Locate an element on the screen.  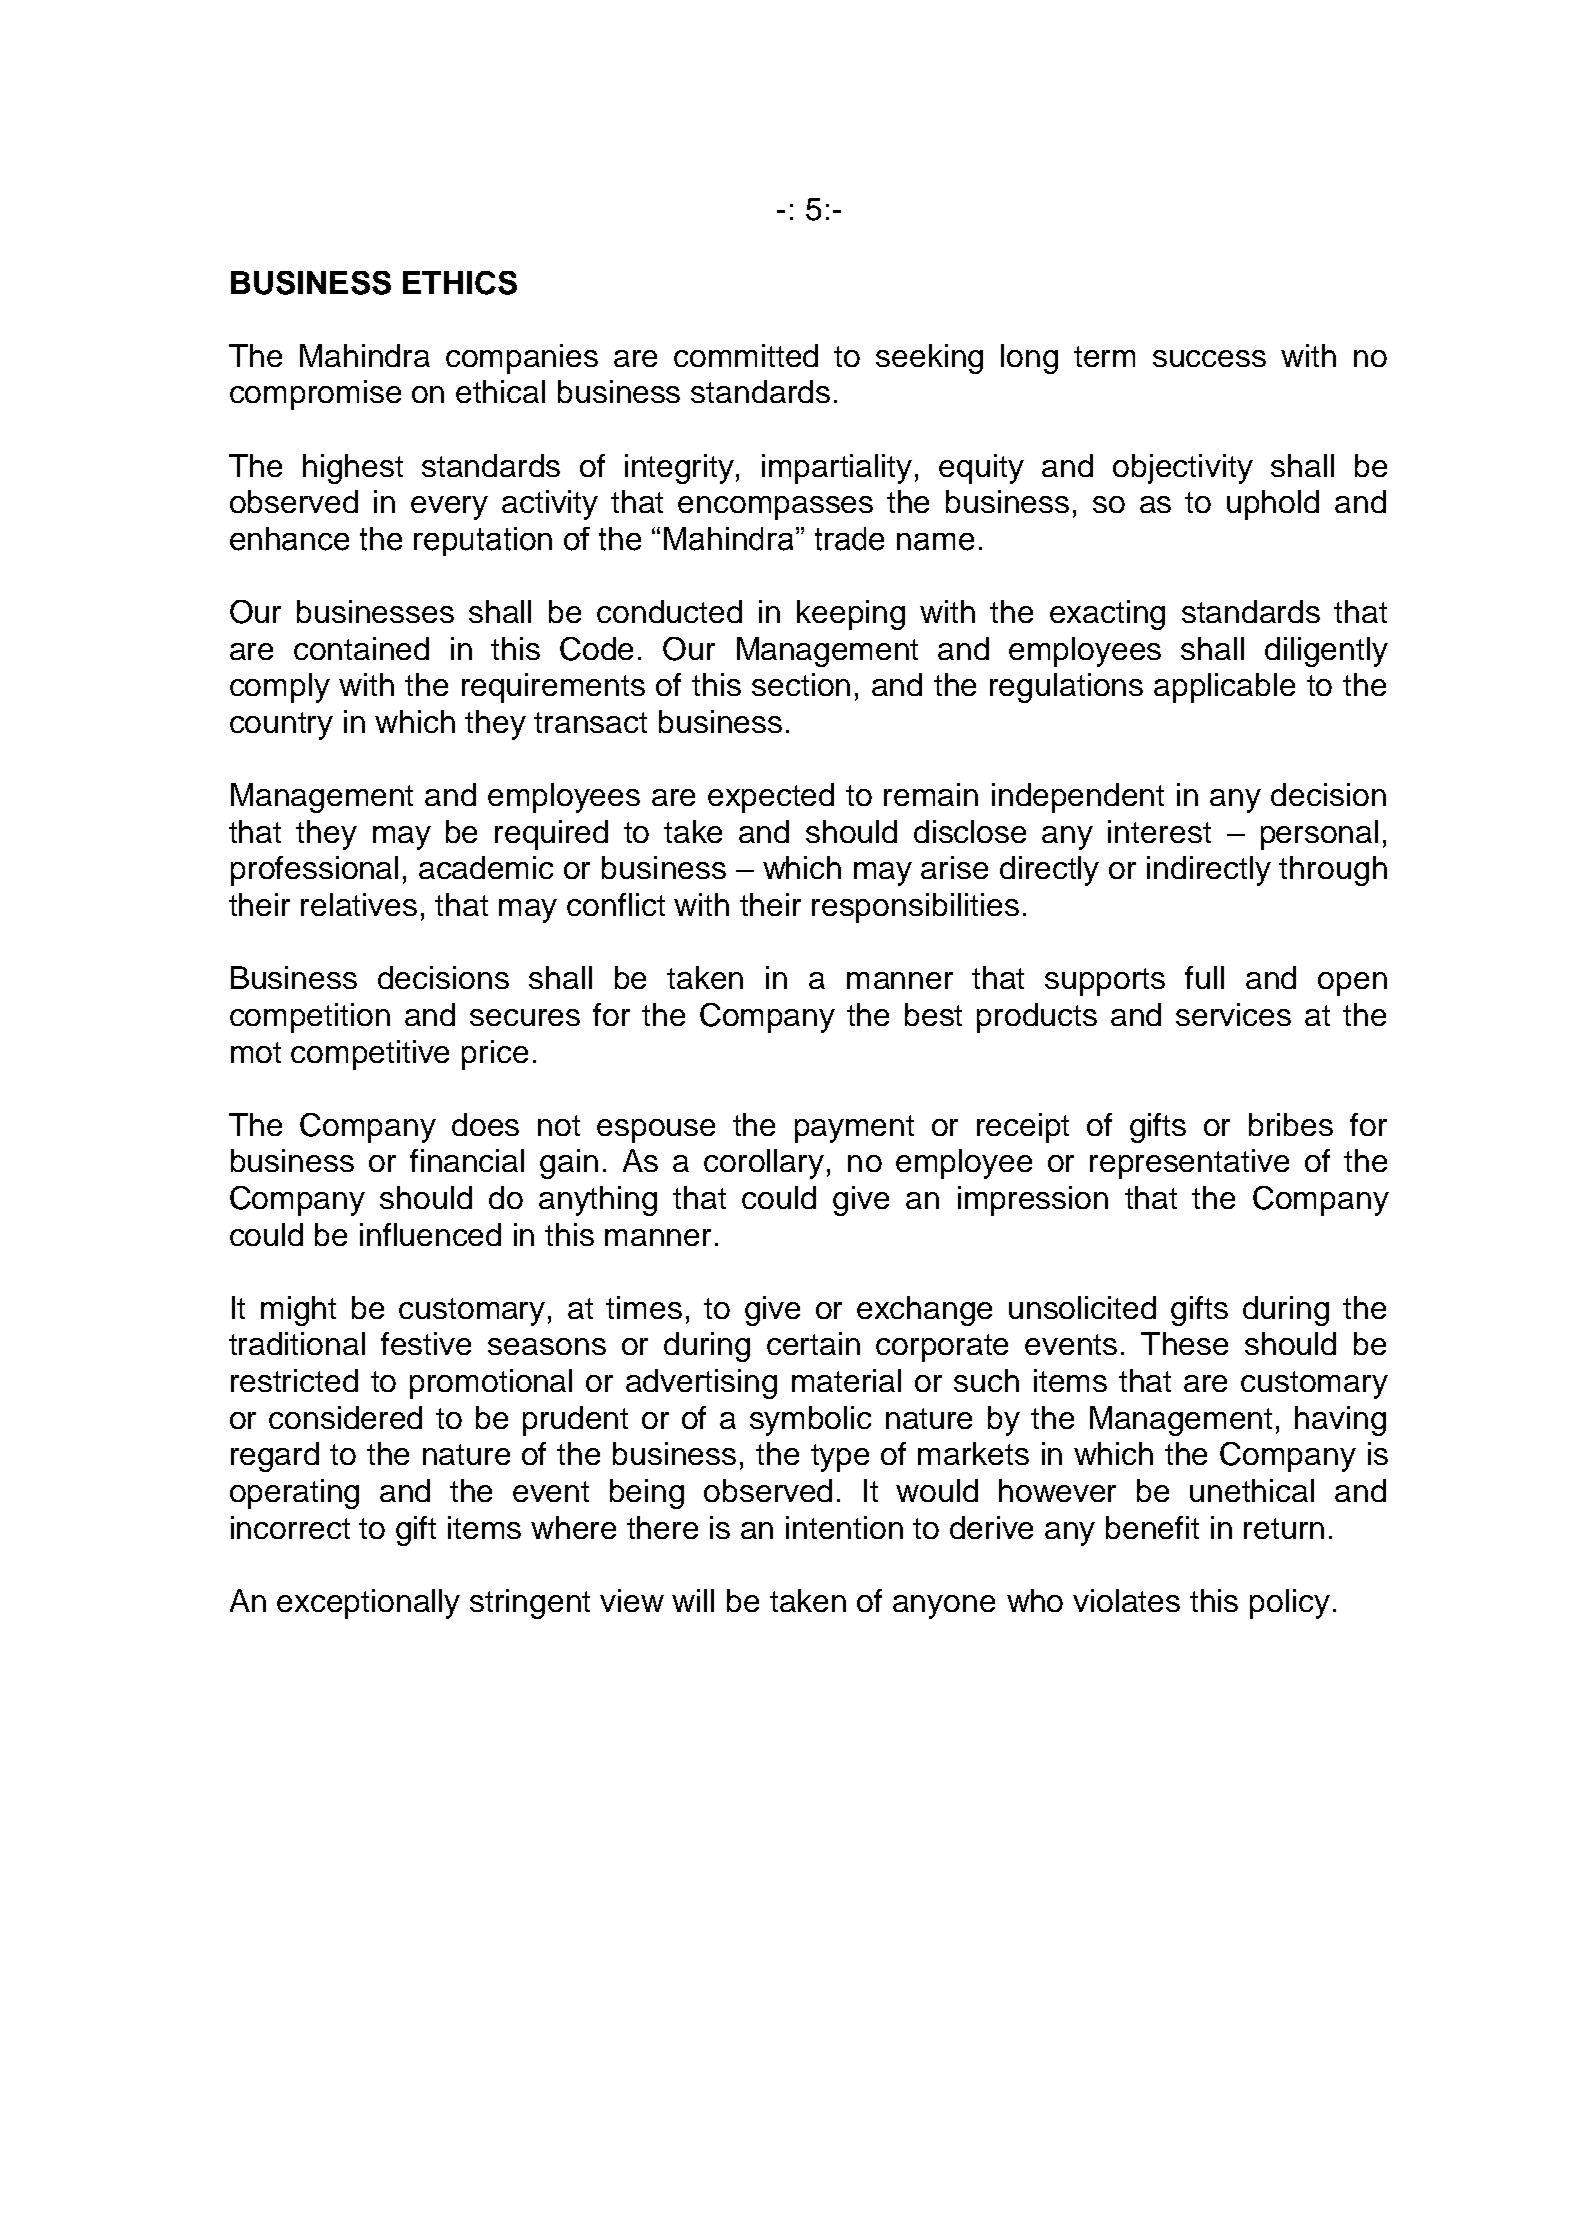
representative is located at coordinates (1189, 1164).
